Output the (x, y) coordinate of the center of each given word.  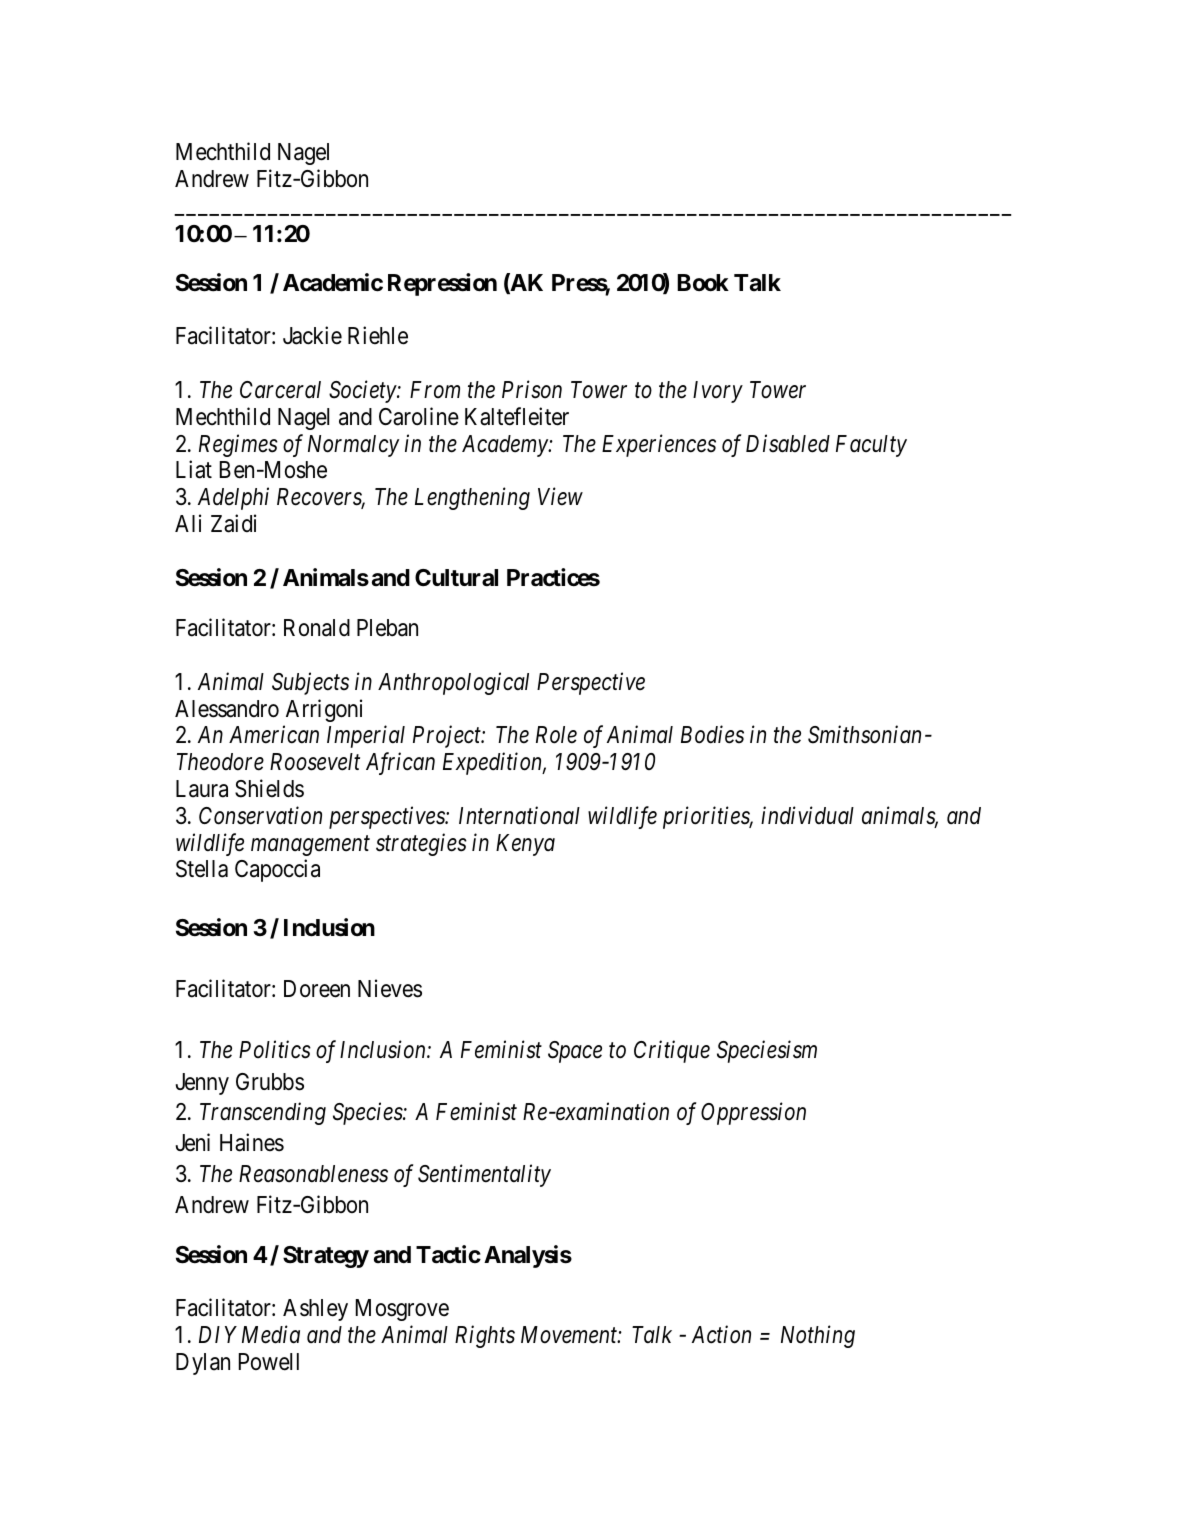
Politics (275, 1050)
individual (807, 815)
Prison (532, 390)
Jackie (312, 336)
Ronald (317, 628)
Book (703, 283)
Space (575, 1052)
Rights (485, 1336)
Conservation (260, 815)
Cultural (456, 578)
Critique (672, 1052)
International (519, 815)
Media (271, 1334)
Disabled (788, 443)
